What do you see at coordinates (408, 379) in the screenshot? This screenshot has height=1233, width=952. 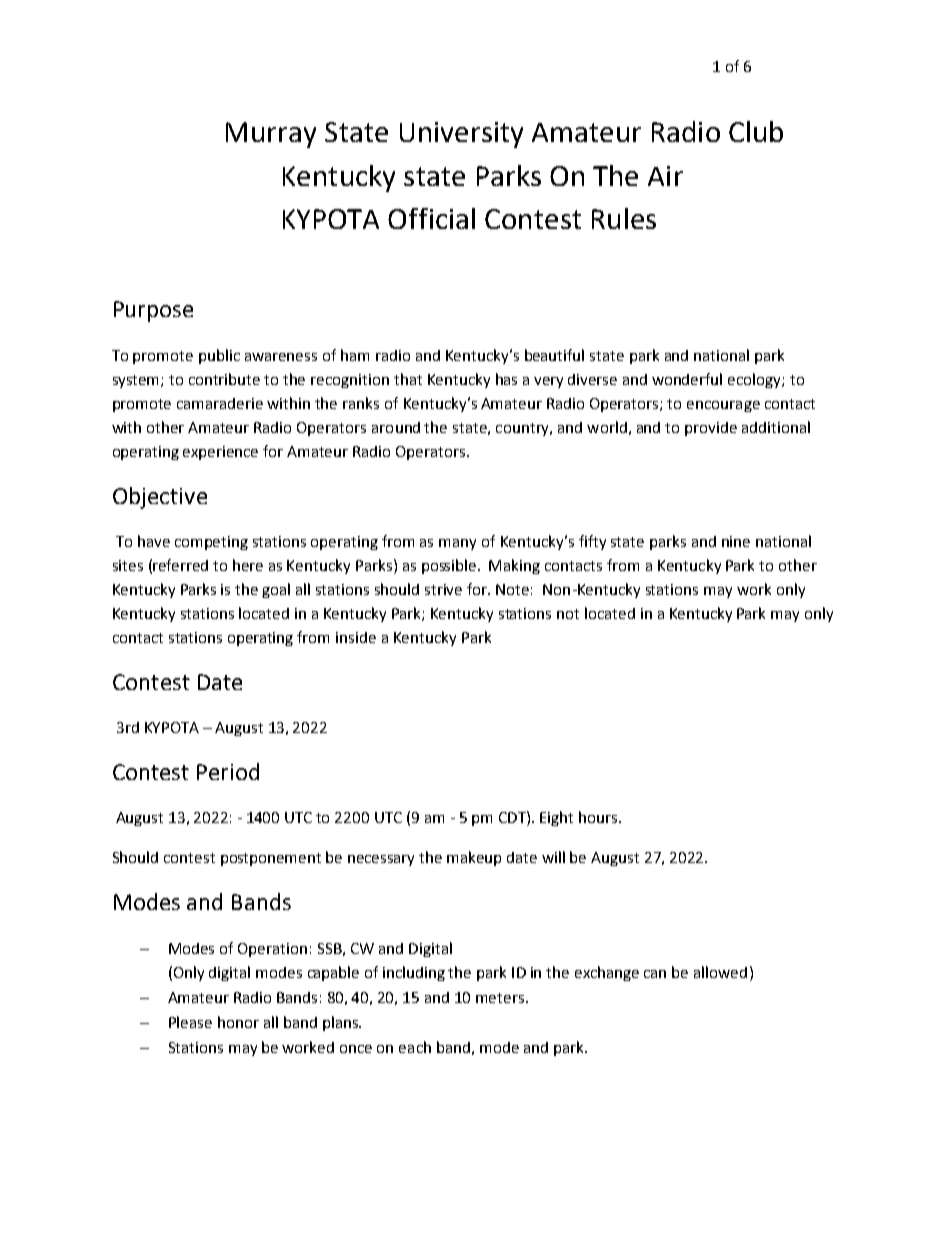 I see `that` at bounding box center [408, 379].
